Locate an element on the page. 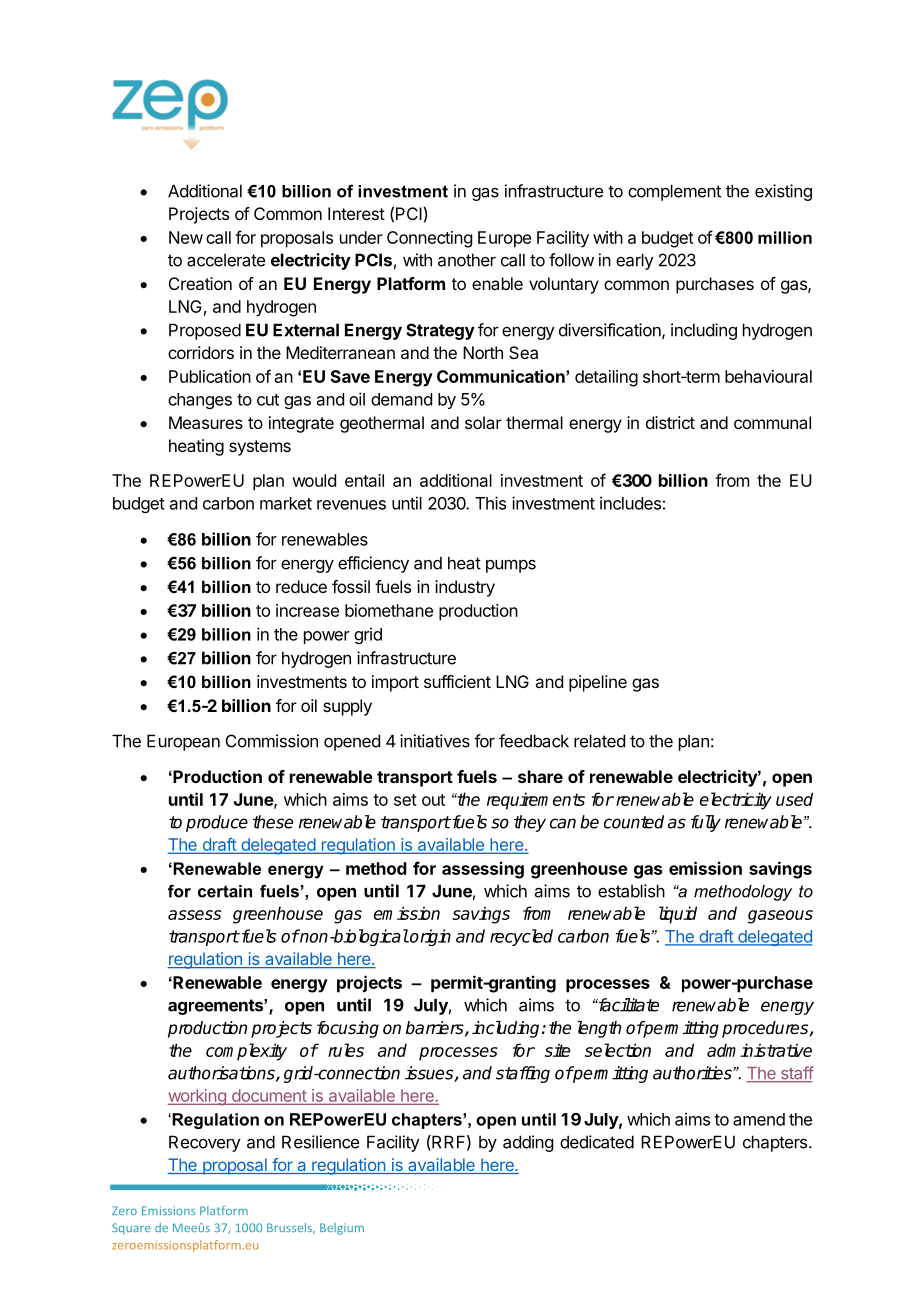  certain is located at coordinates (225, 891).
